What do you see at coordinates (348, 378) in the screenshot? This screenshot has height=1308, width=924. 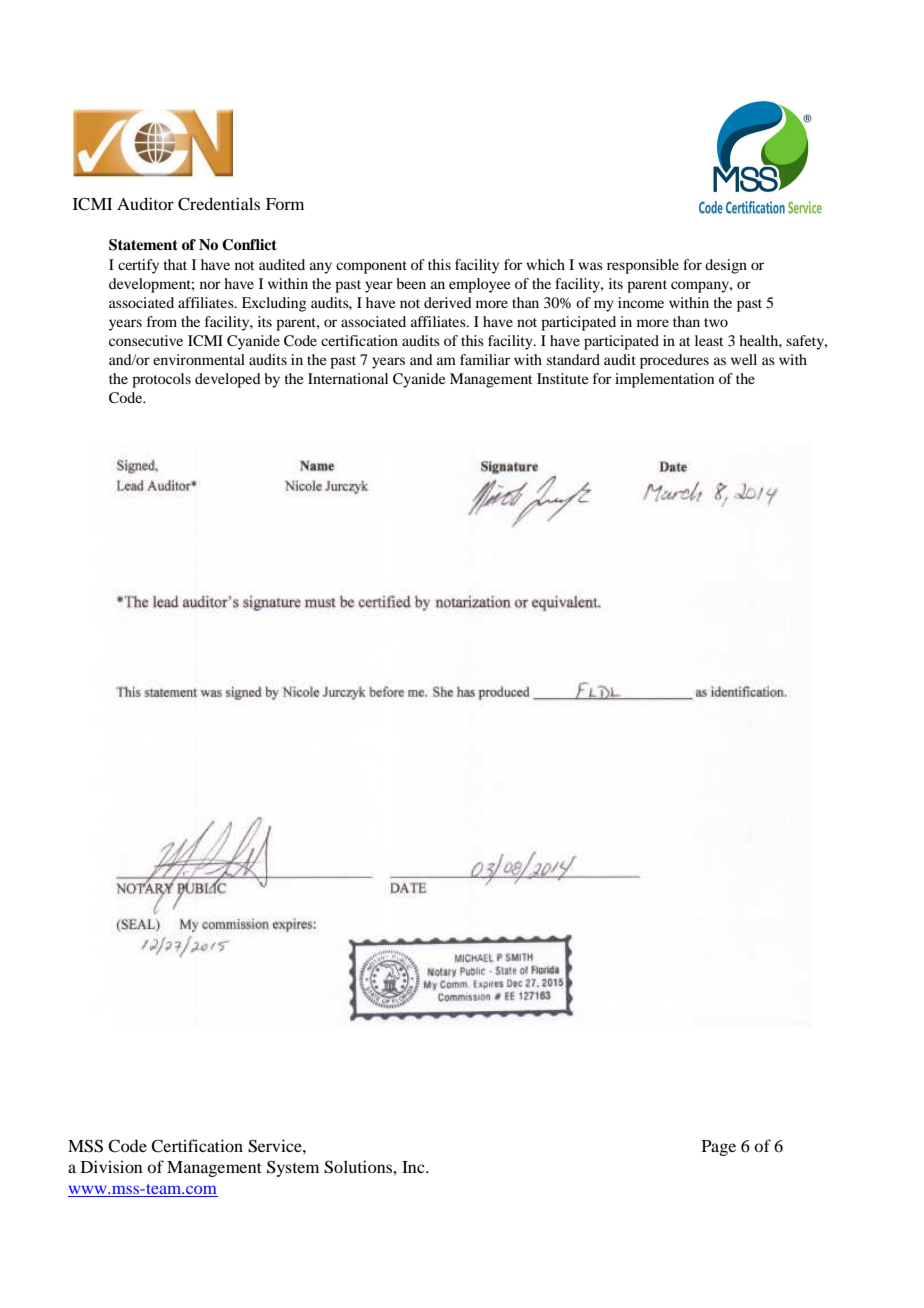 I see `International` at bounding box center [348, 378].
